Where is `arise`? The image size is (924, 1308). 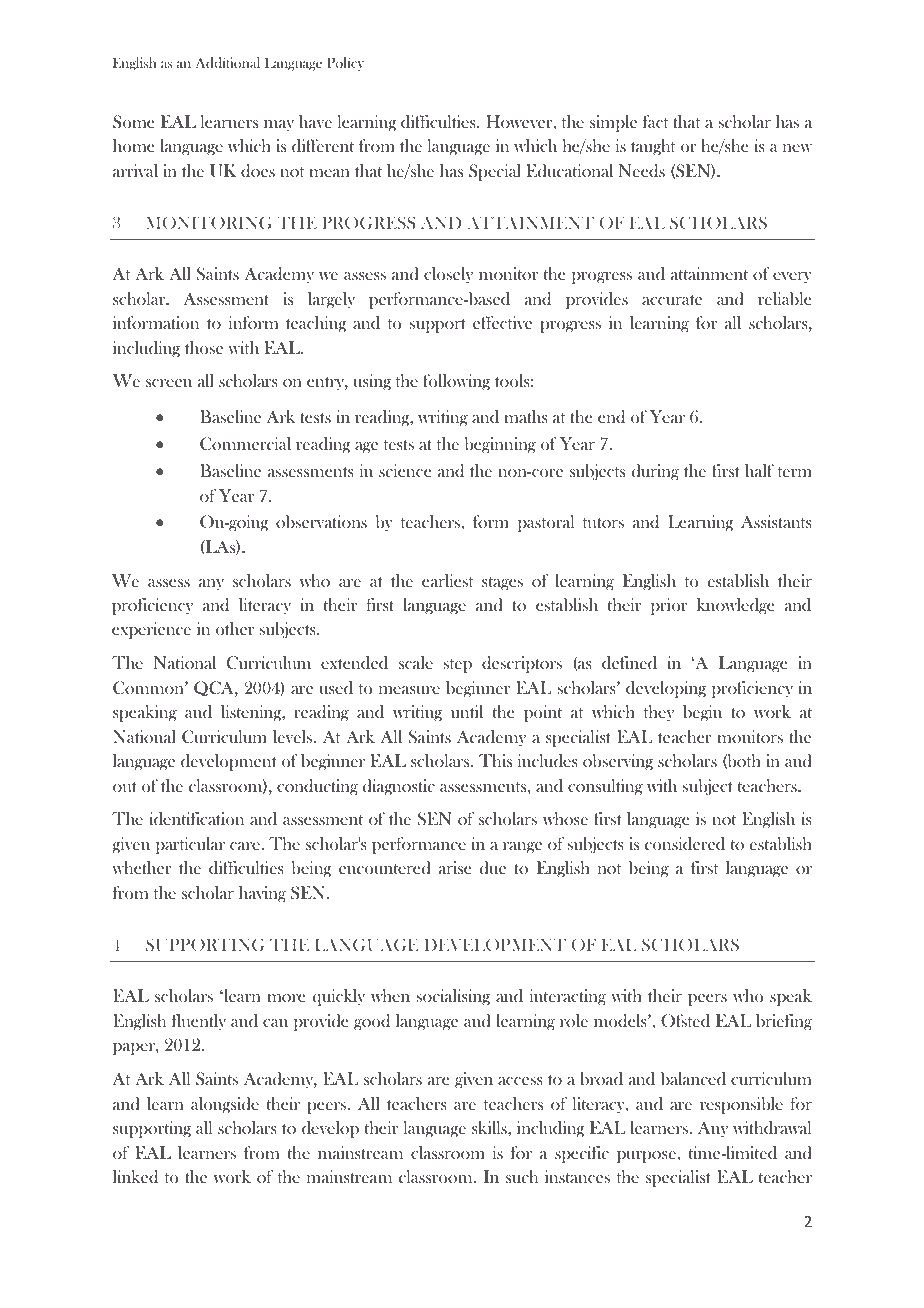
arise is located at coordinates (455, 867).
